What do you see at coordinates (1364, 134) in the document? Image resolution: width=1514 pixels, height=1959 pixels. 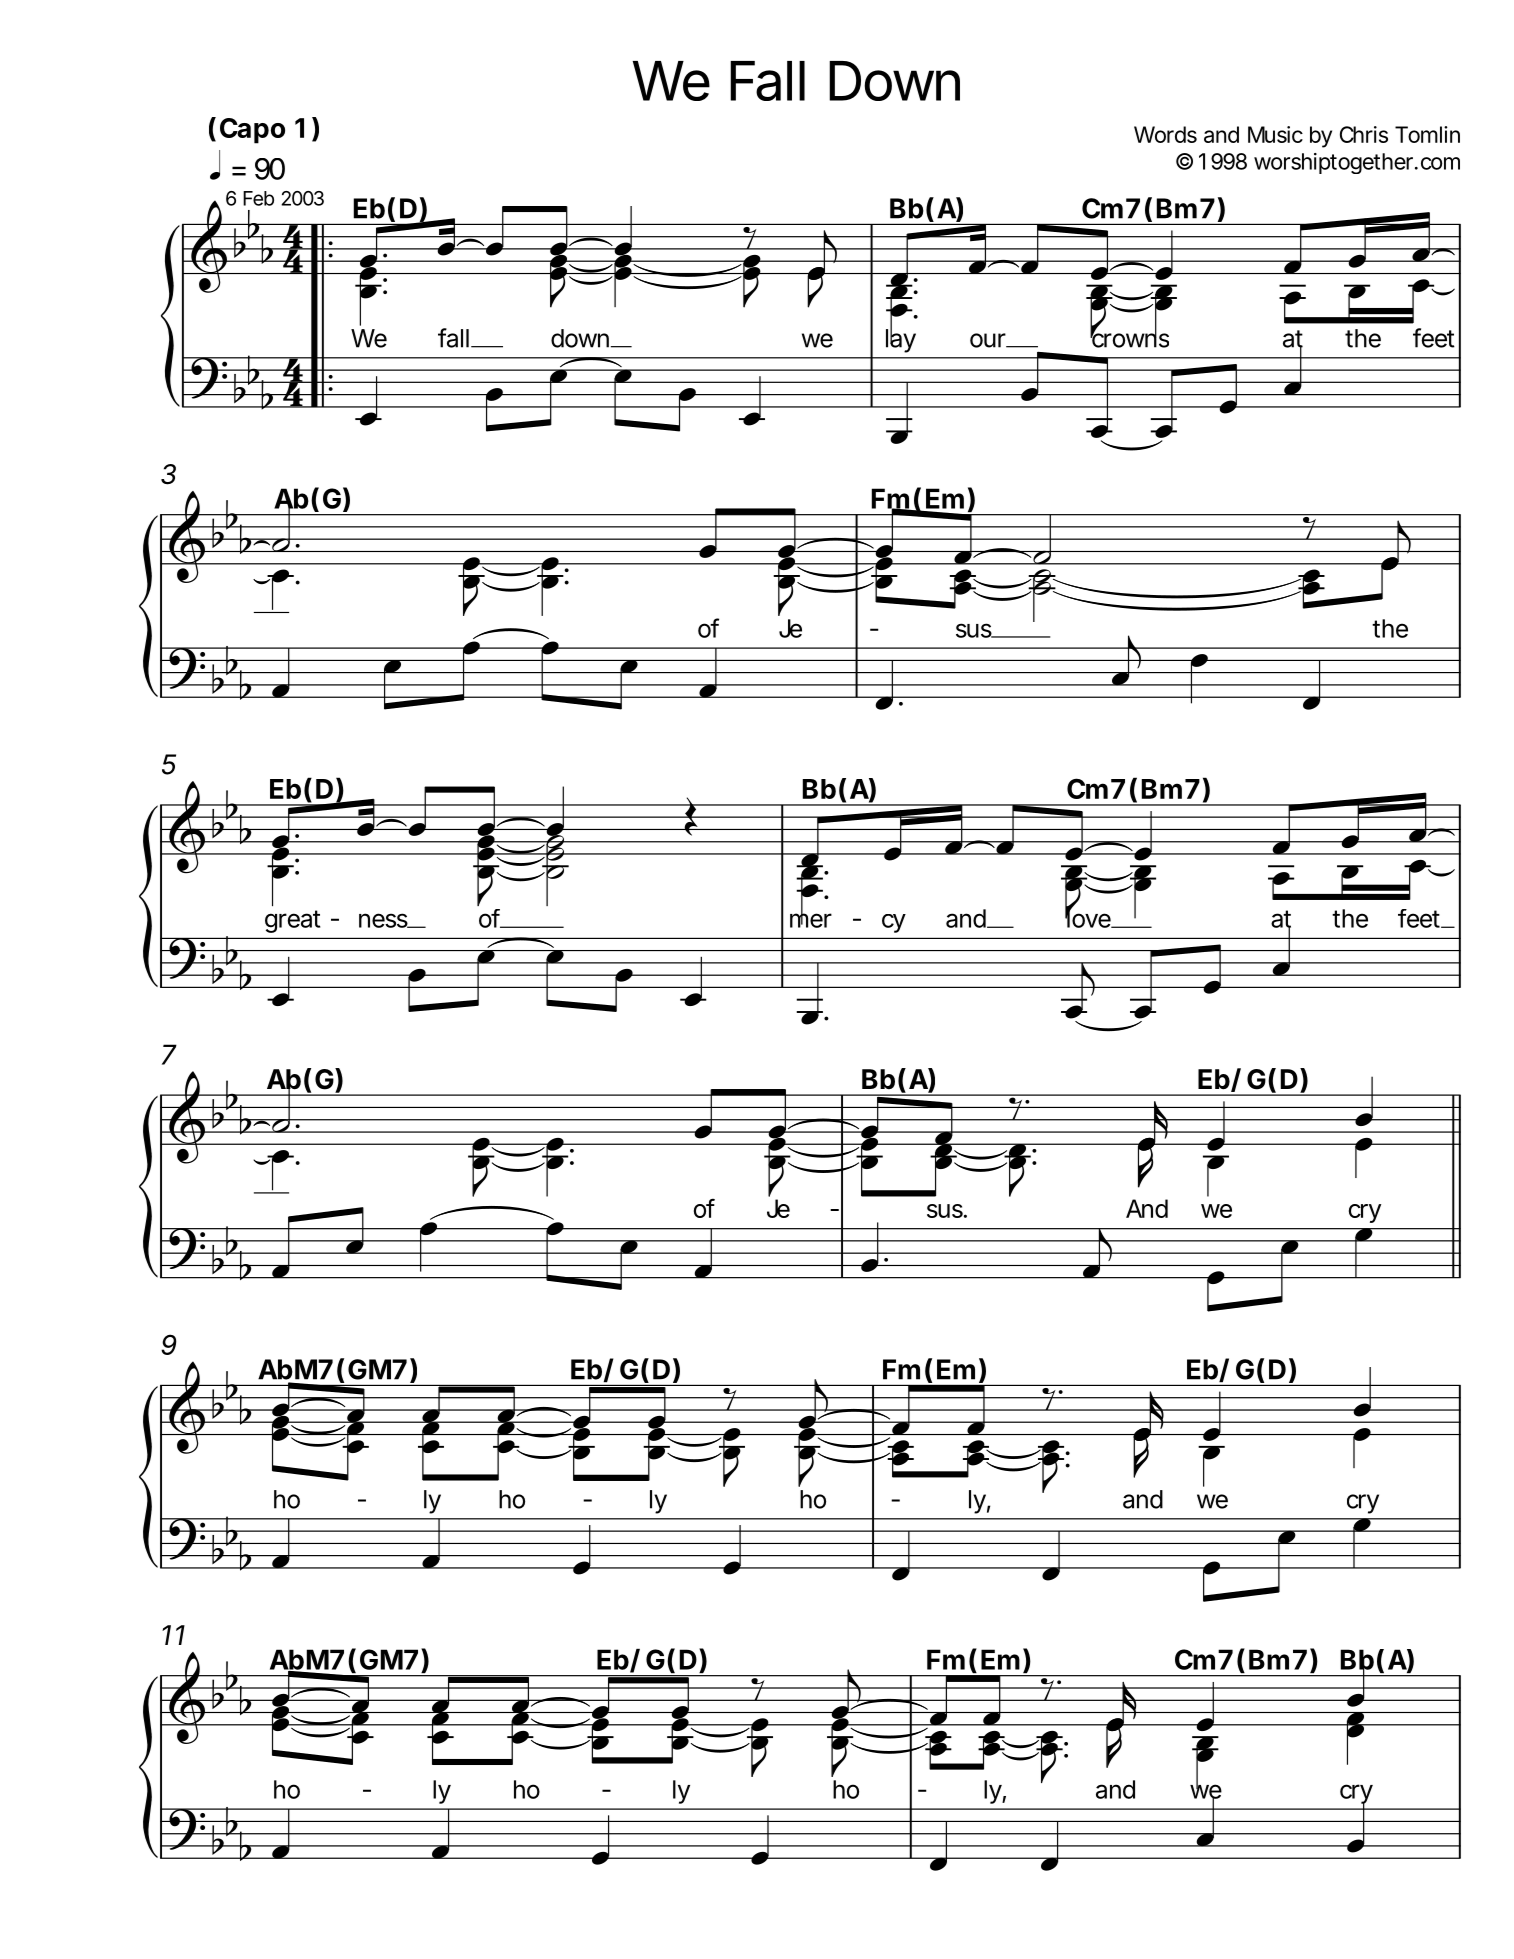 I see `Chris` at bounding box center [1364, 134].
